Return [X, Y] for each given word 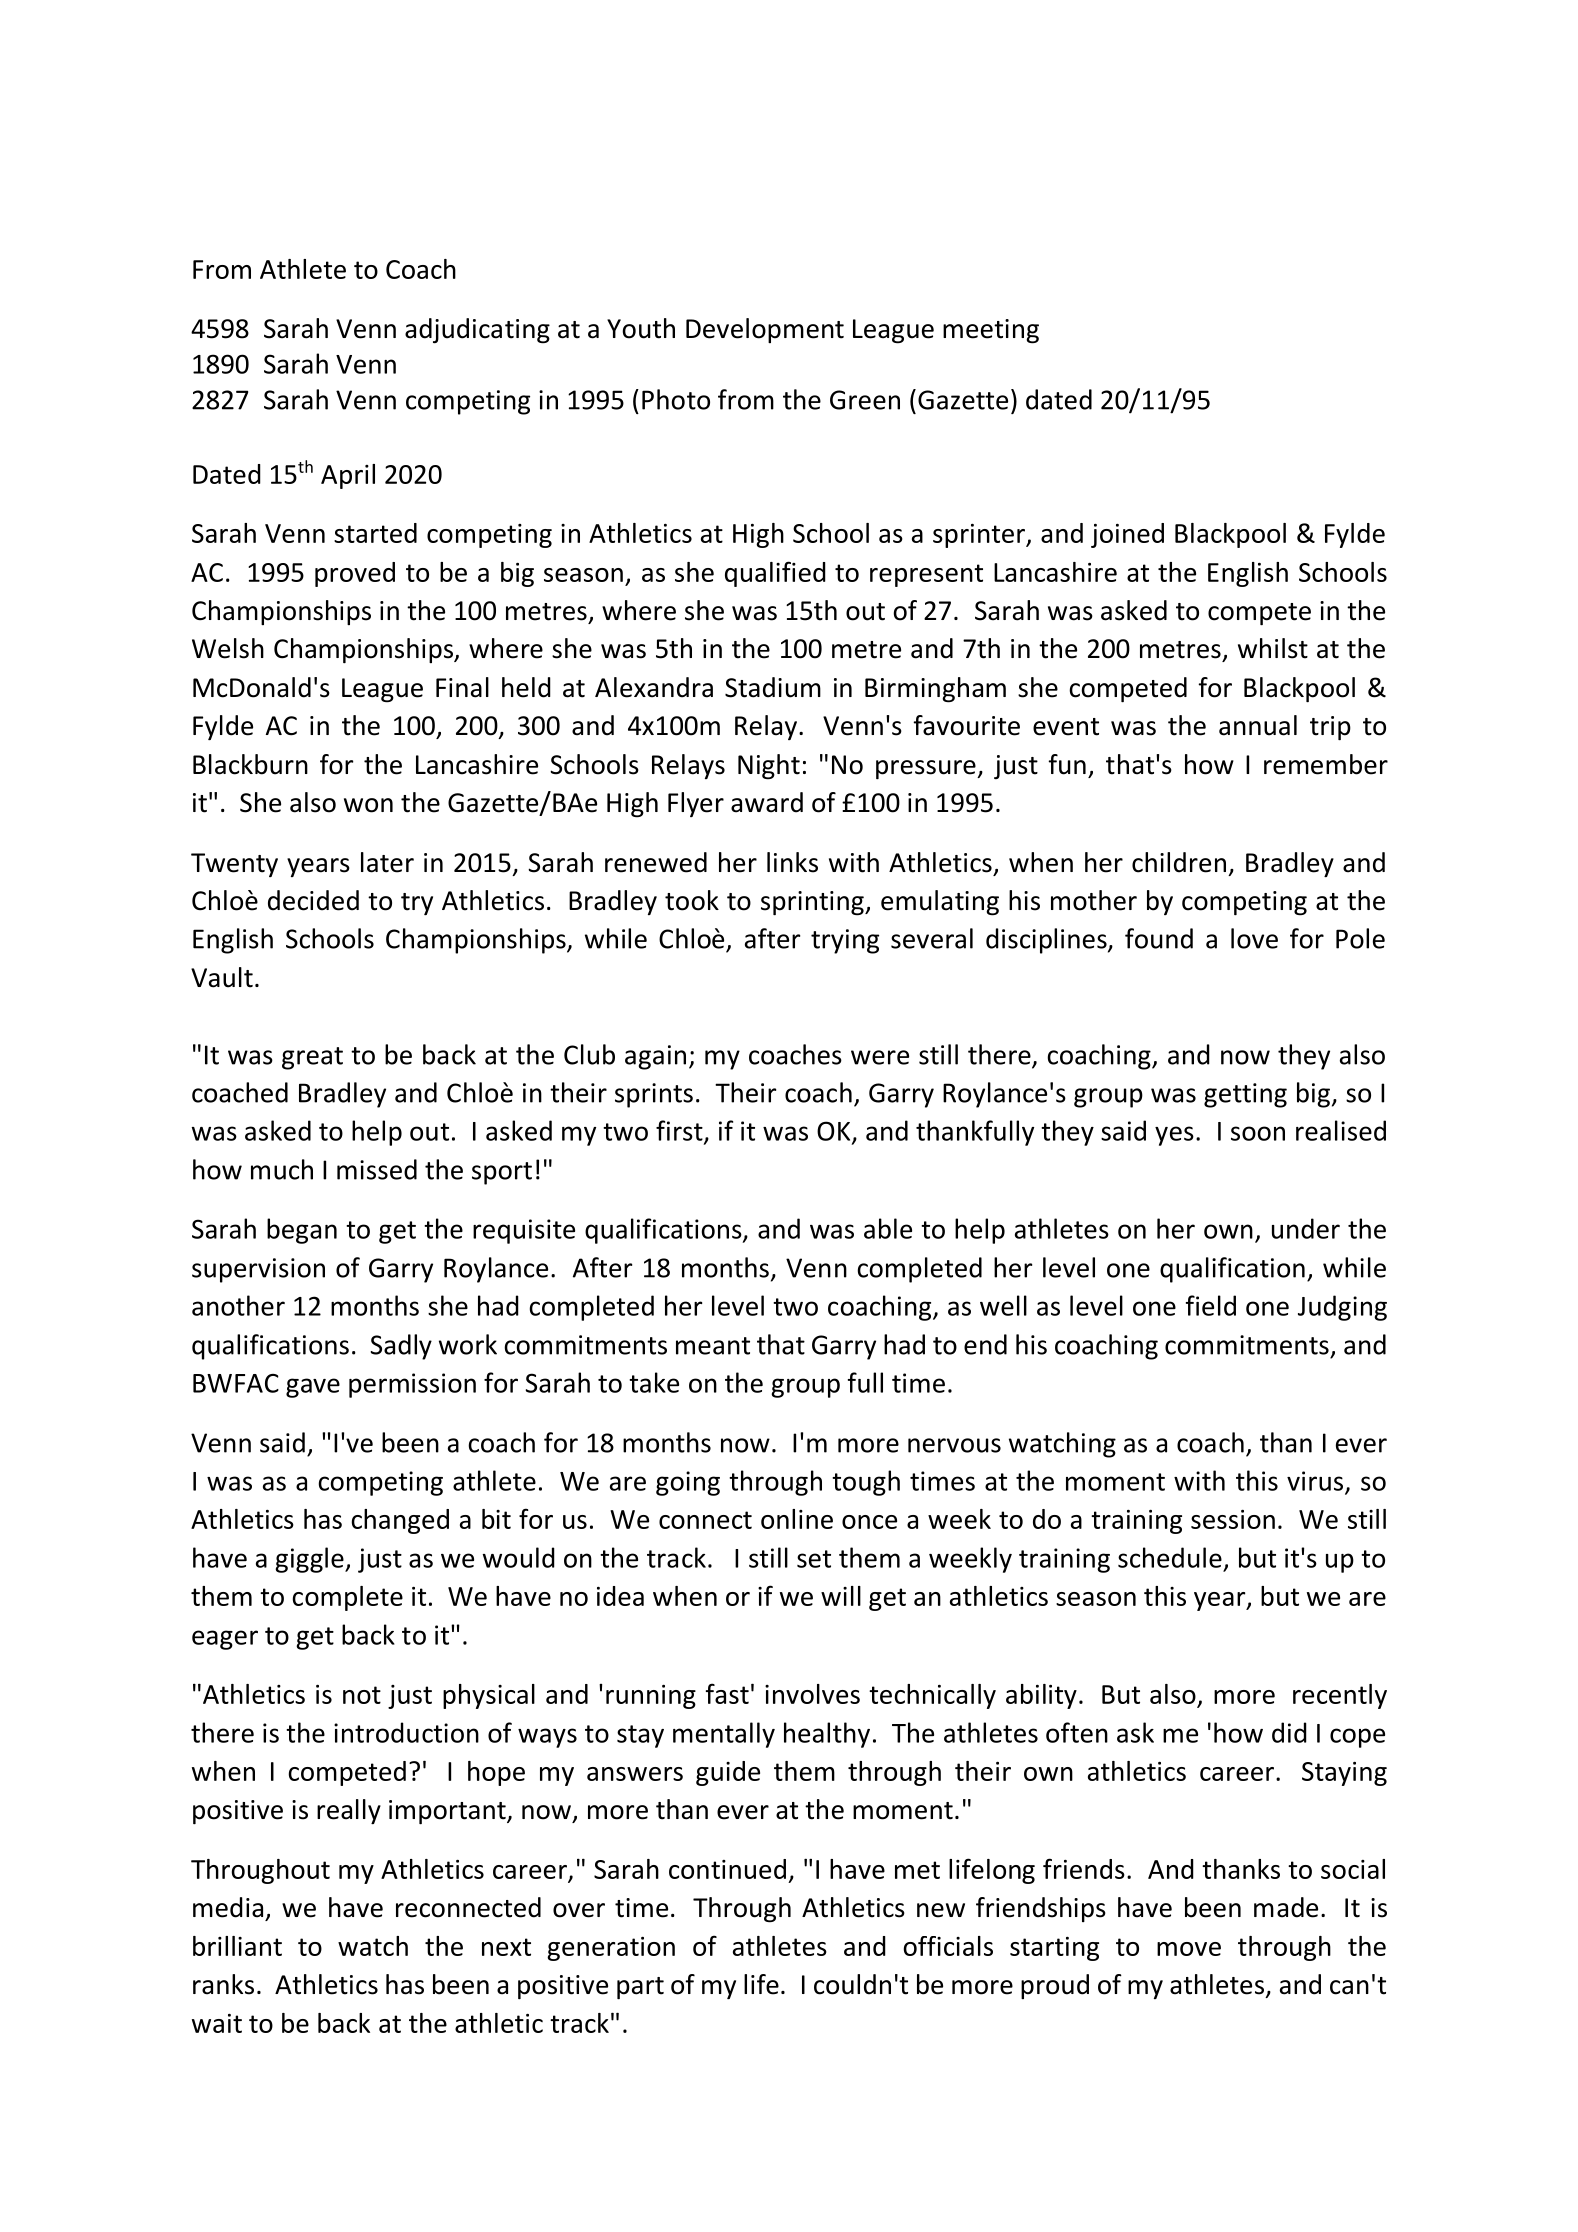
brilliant [237, 1946]
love [1254, 938]
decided [313, 900]
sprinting [813, 903]
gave [313, 1388]
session [1233, 1519]
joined [1127, 535]
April [348, 476]
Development [765, 330]
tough [866, 1483]
